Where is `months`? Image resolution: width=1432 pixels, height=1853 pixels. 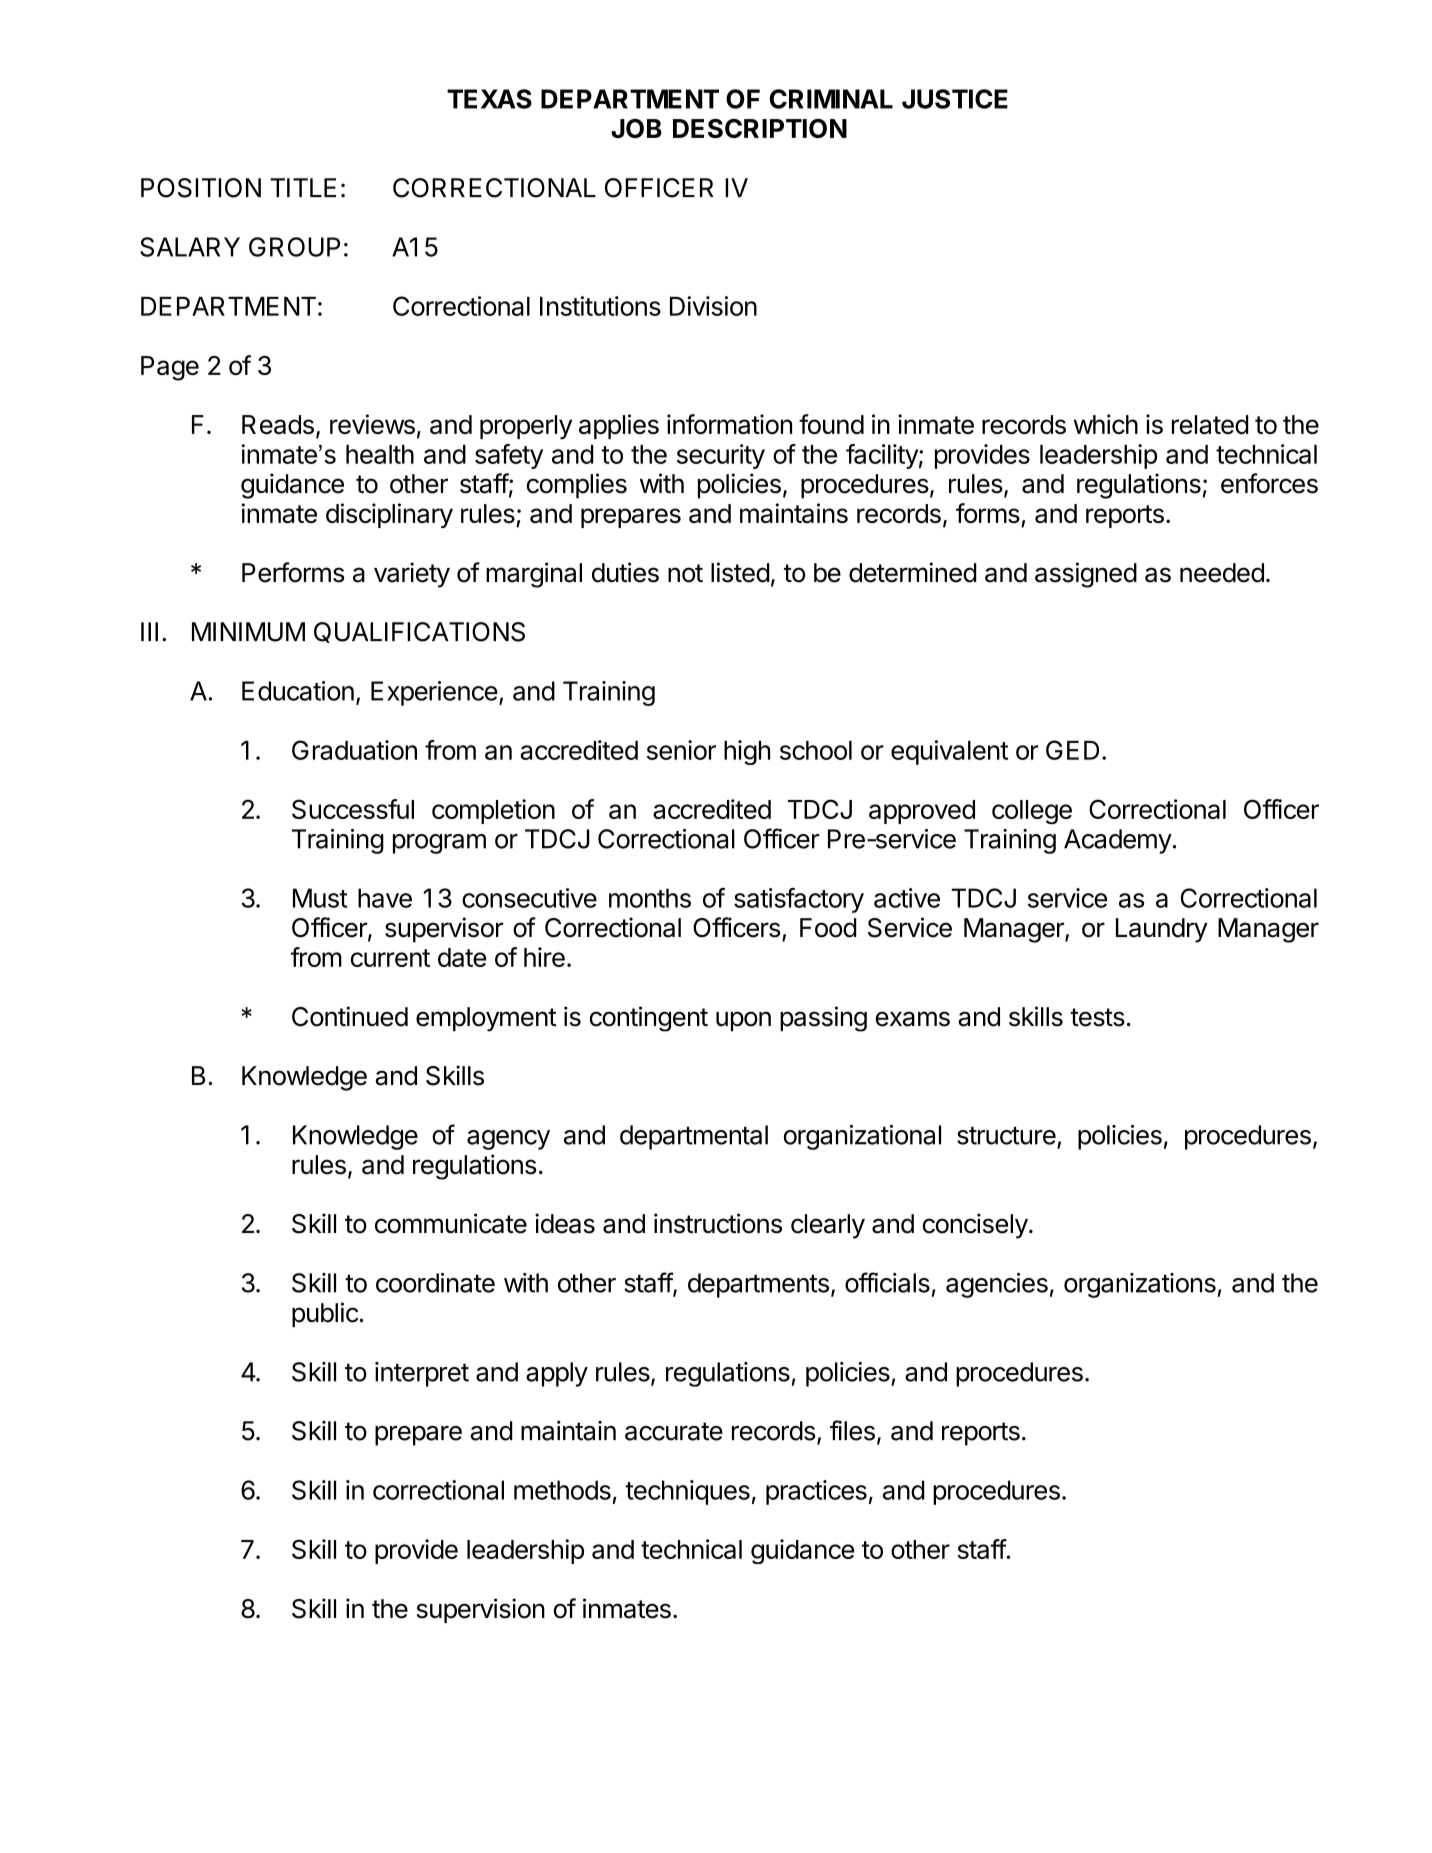
months is located at coordinates (650, 898).
